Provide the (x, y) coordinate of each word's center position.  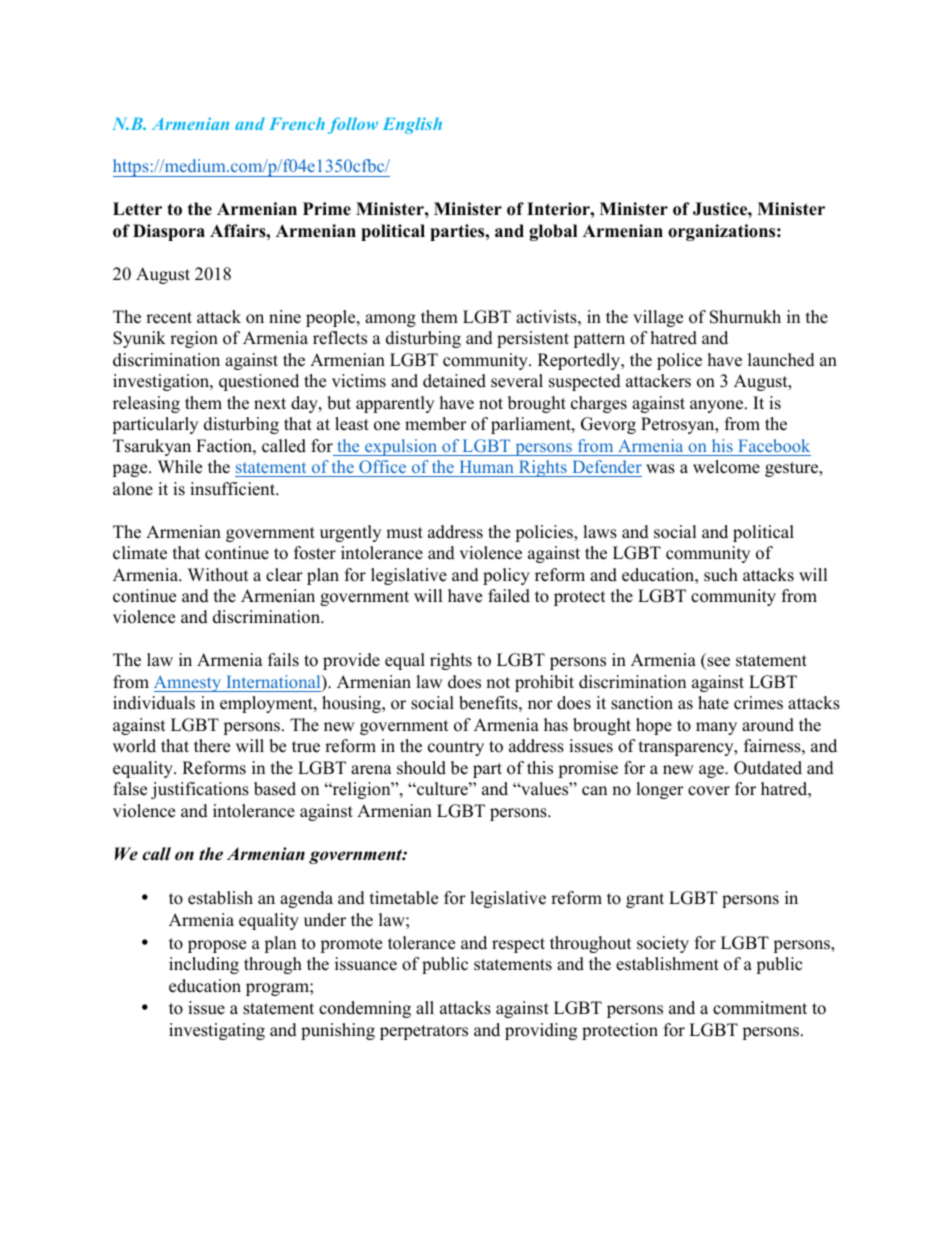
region (194, 339)
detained (454, 381)
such (721, 575)
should (421, 768)
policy (506, 576)
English (412, 125)
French (297, 123)
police (679, 361)
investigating (217, 1031)
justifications (200, 790)
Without (218, 575)
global (553, 232)
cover (709, 791)
